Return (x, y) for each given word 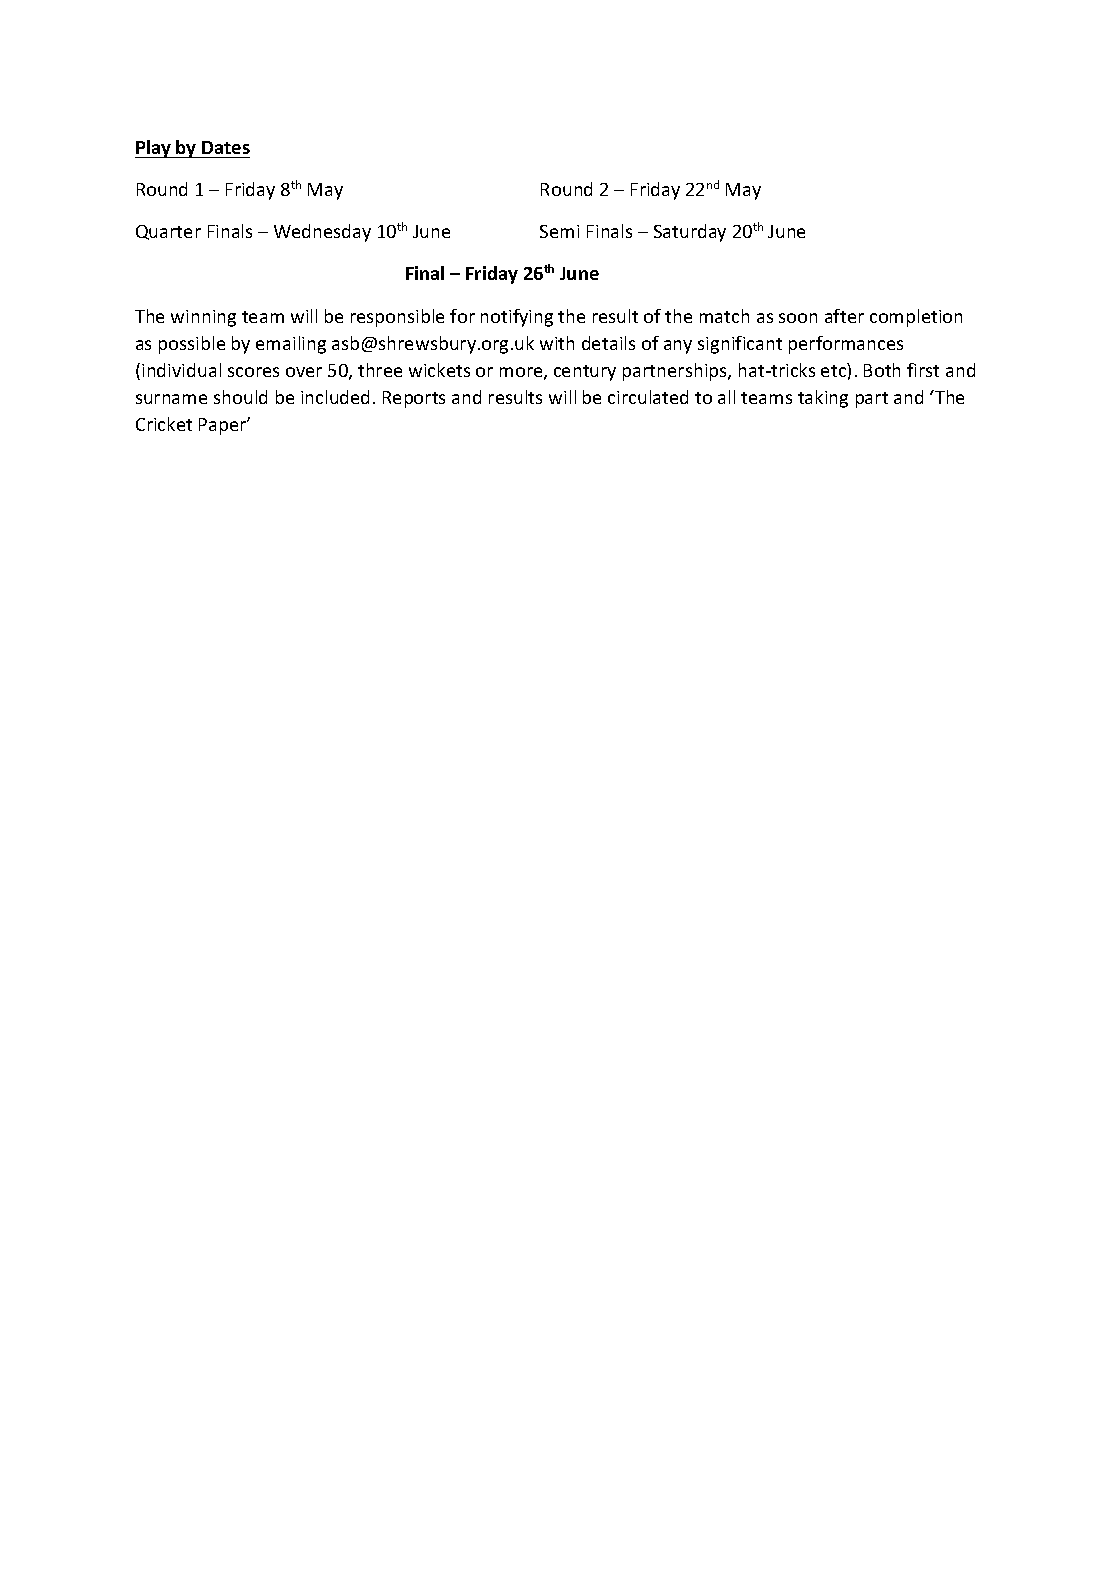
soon (798, 318)
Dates (226, 147)
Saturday (690, 233)
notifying (517, 318)
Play (154, 149)
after (844, 316)
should (240, 397)
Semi (559, 231)
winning (203, 318)
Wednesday (322, 233)
